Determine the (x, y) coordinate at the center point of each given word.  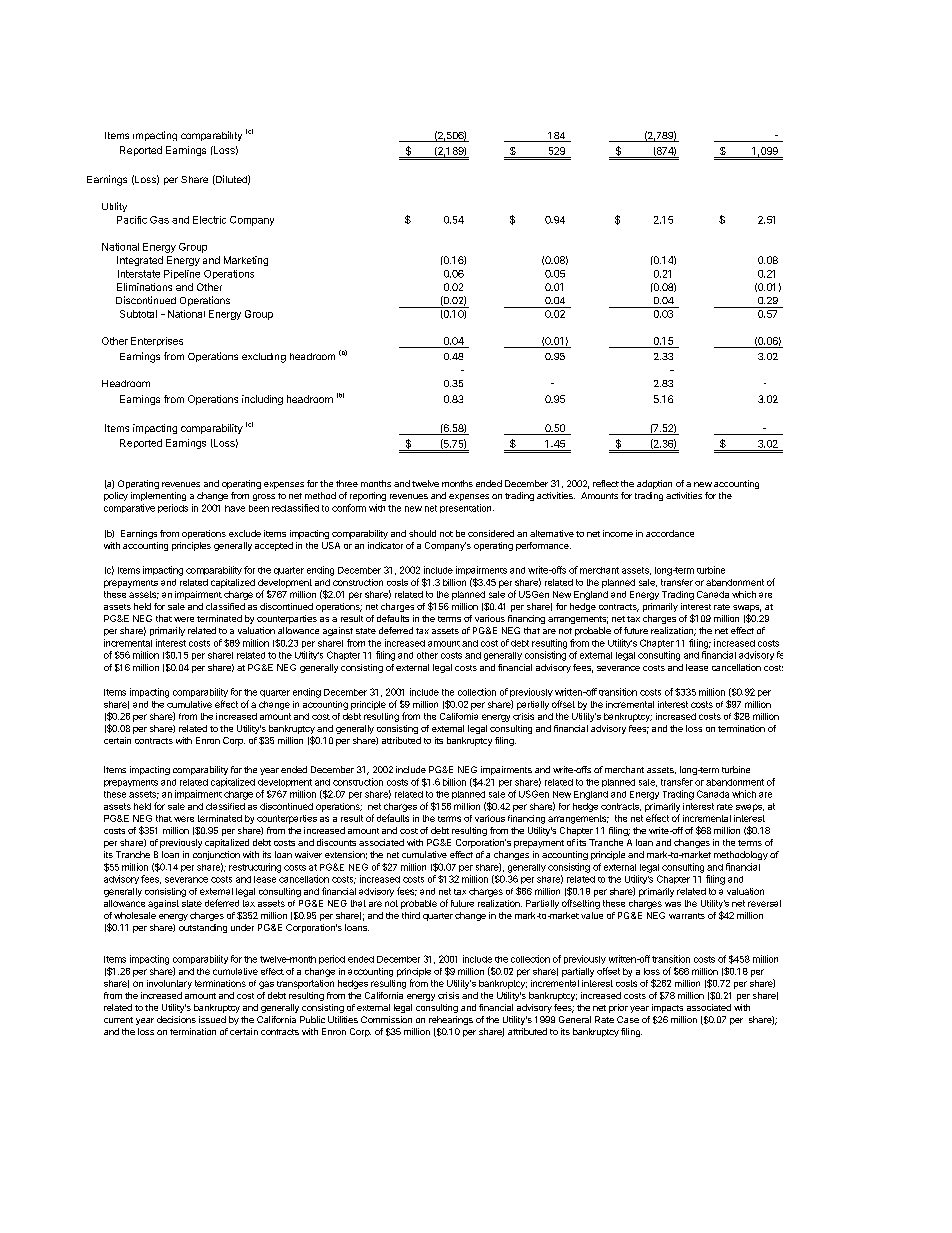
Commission (386, 1019)
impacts (667, 1008)
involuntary (169, 984)
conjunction (216, 855)
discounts (336, 842)
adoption (654, 484)
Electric (209, 220)
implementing (158, 496)
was (673, 904)
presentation (467, 508)
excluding (264, 358)
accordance (670, 533)
